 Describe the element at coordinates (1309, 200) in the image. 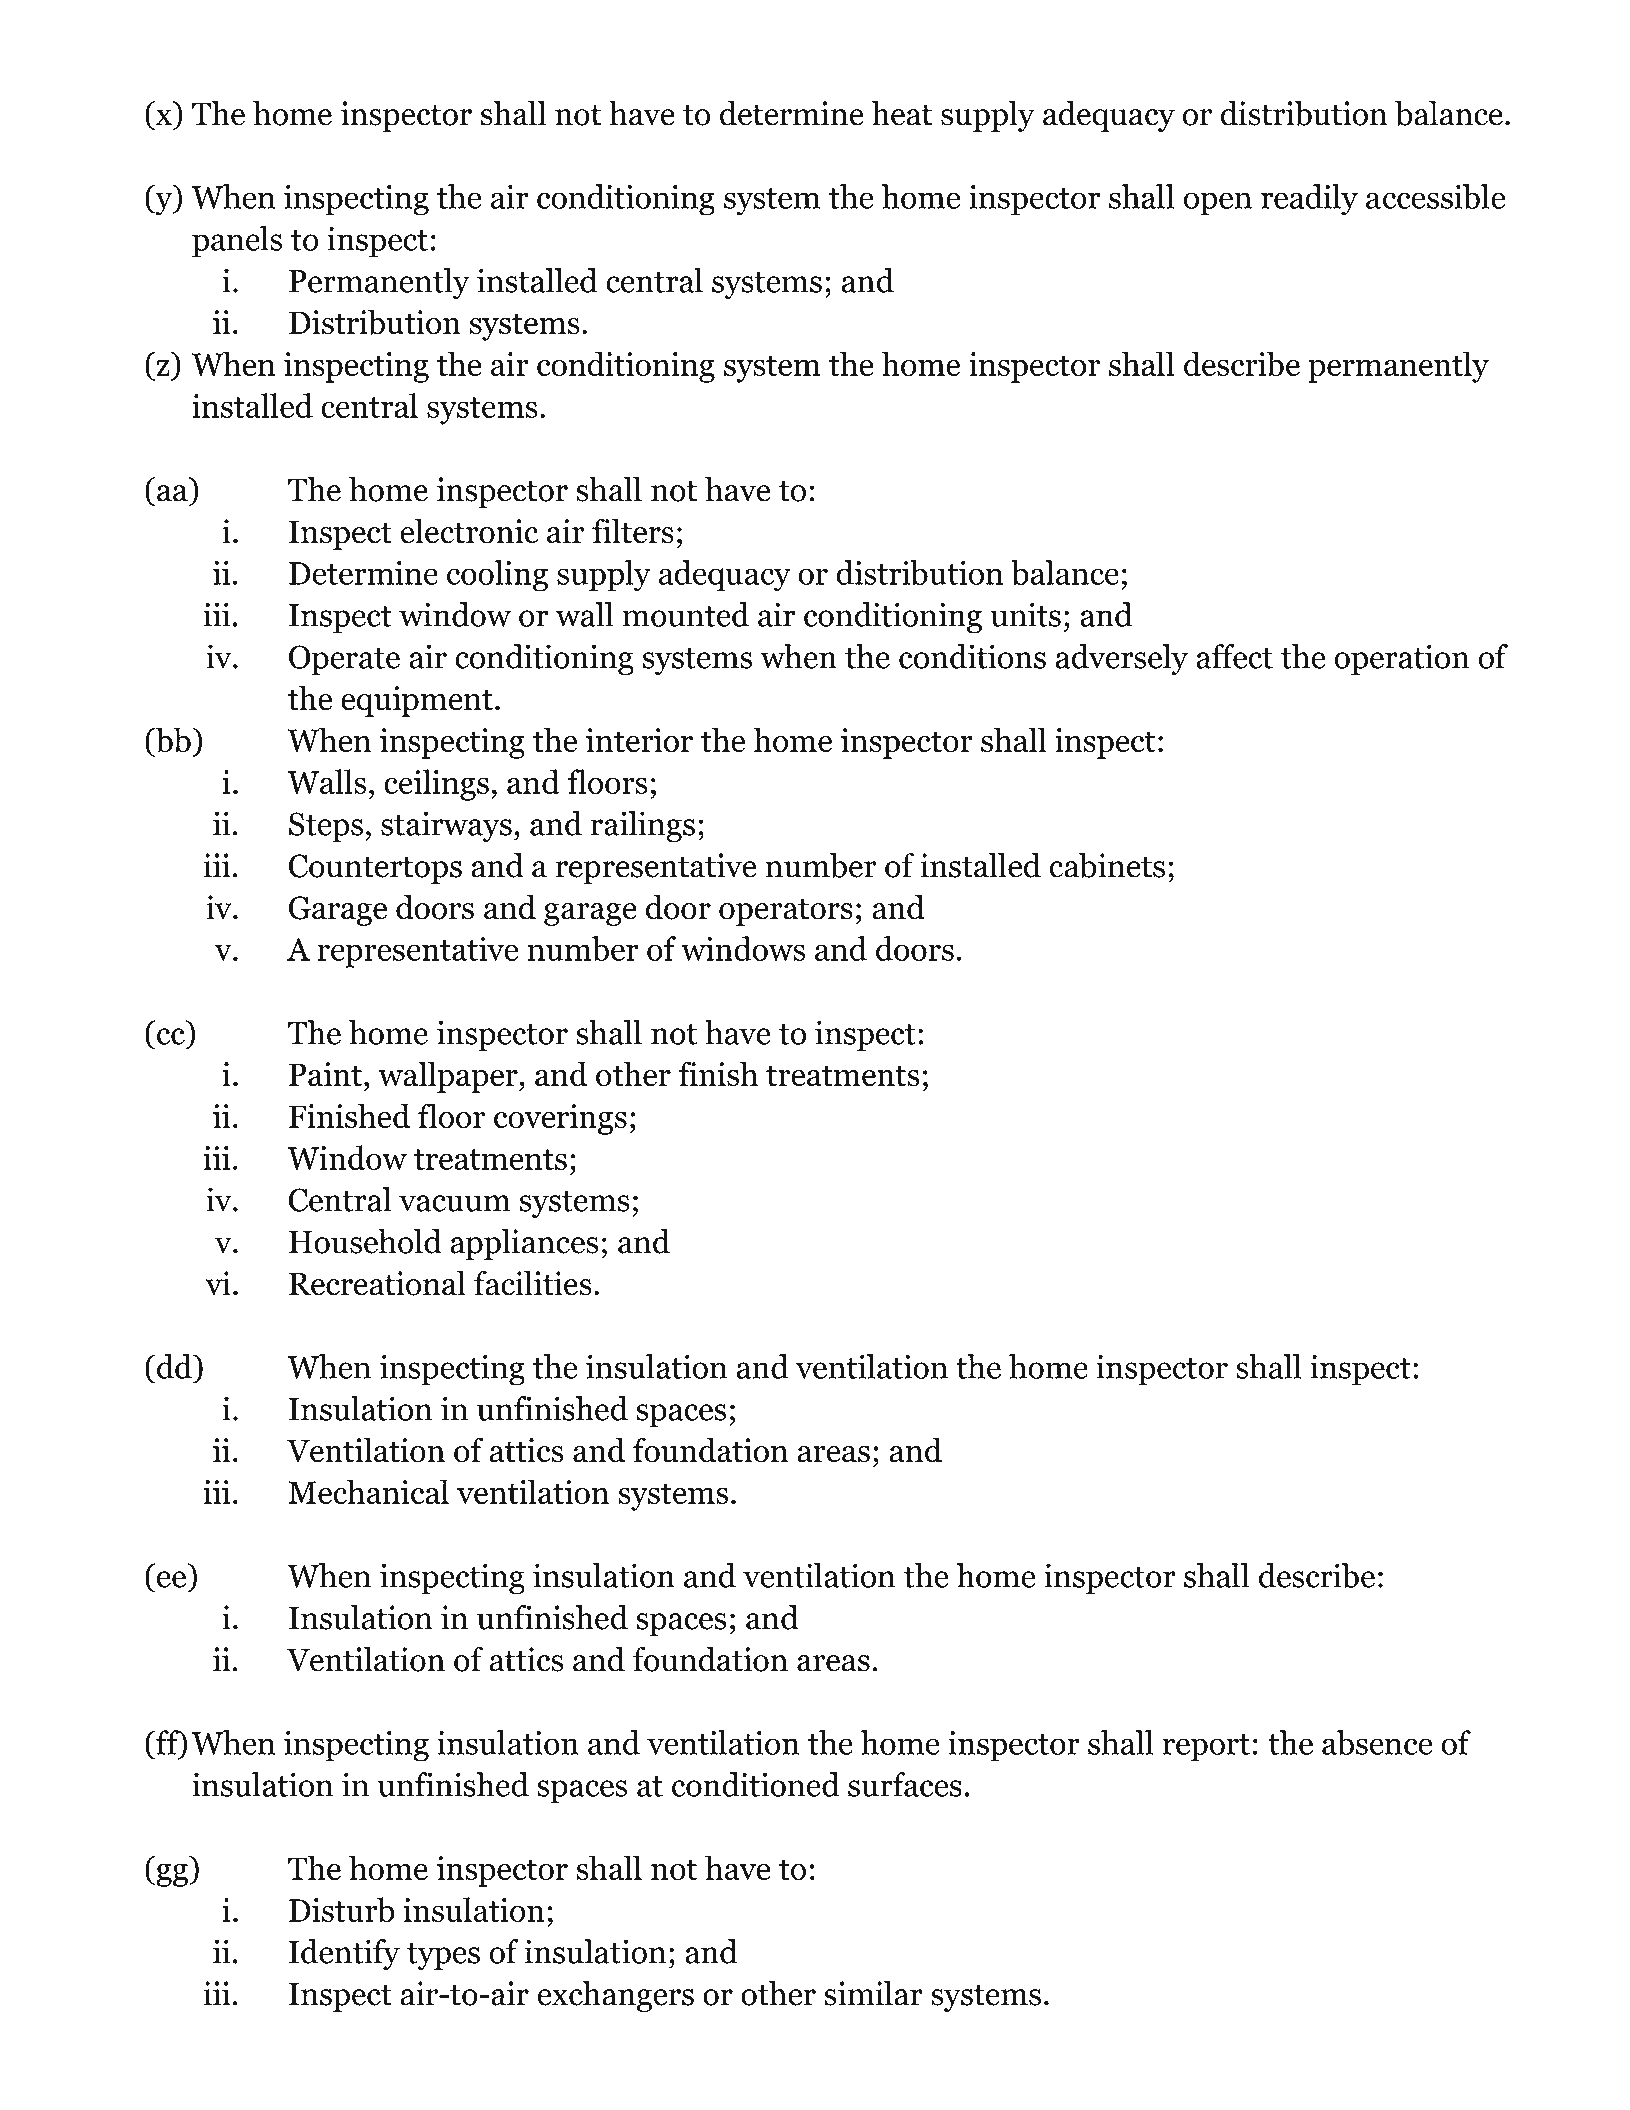

I see `readily` at that location.
